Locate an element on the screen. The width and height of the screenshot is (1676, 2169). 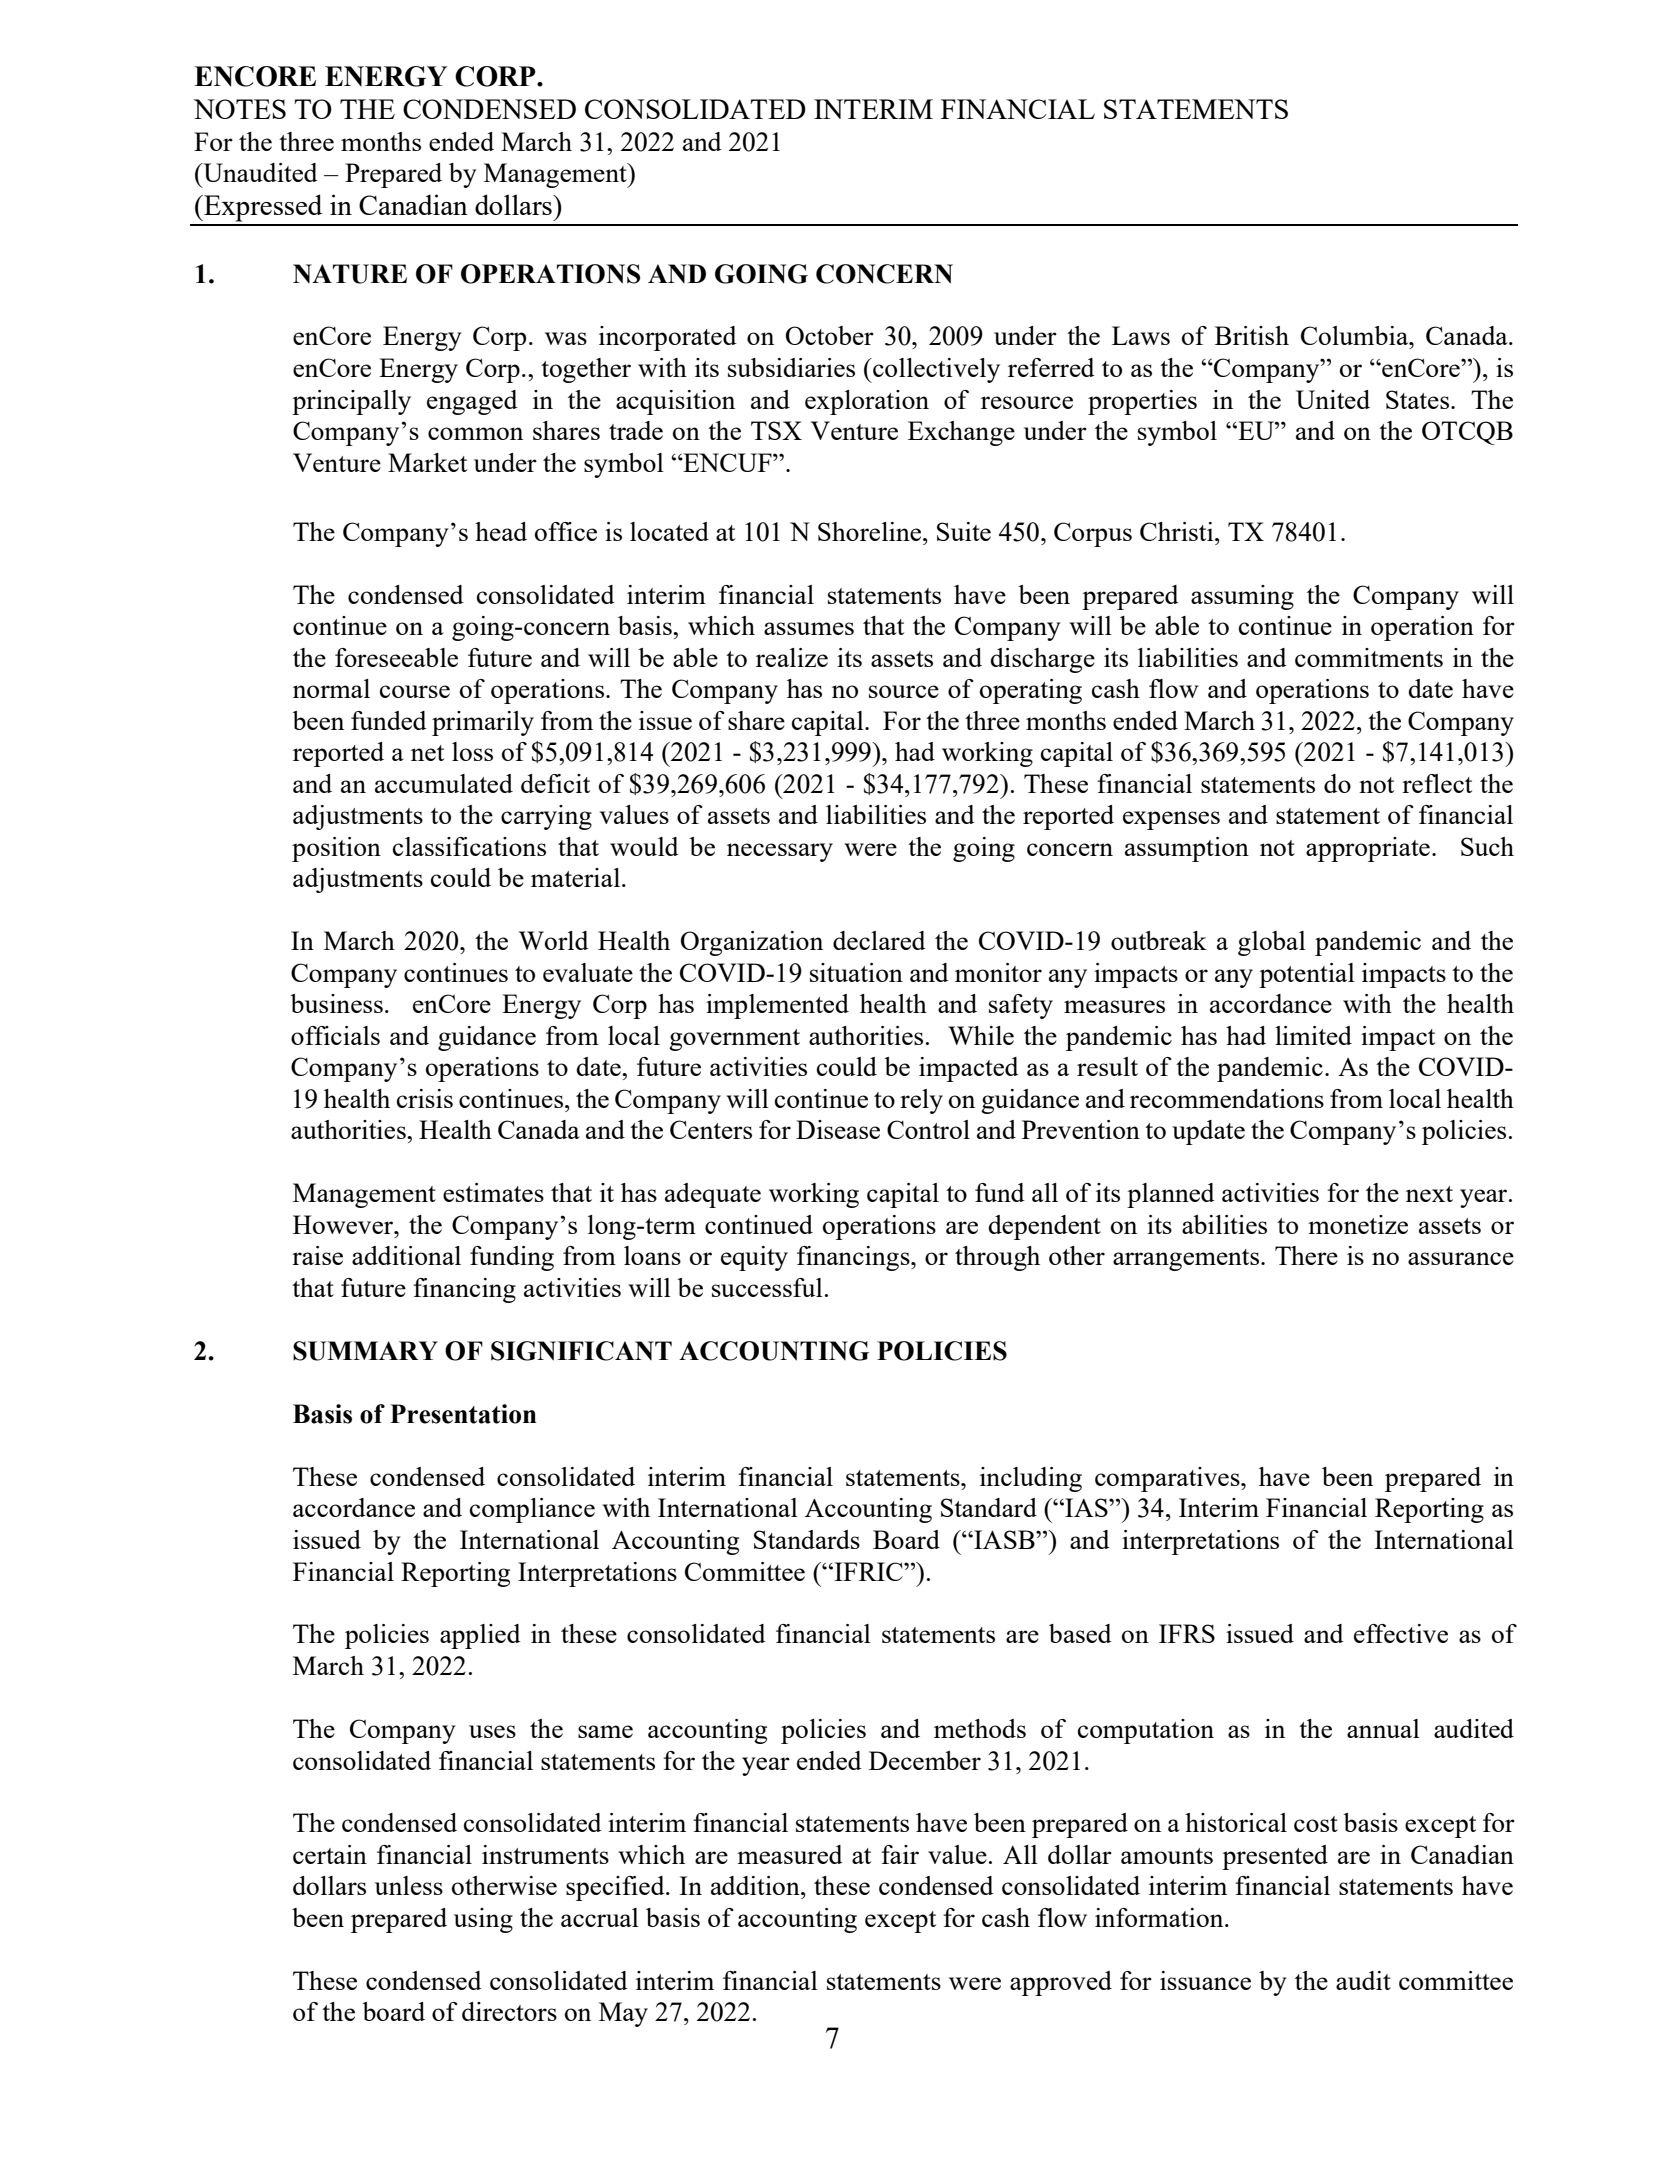
unless is located at coordinates (409, 1885).
